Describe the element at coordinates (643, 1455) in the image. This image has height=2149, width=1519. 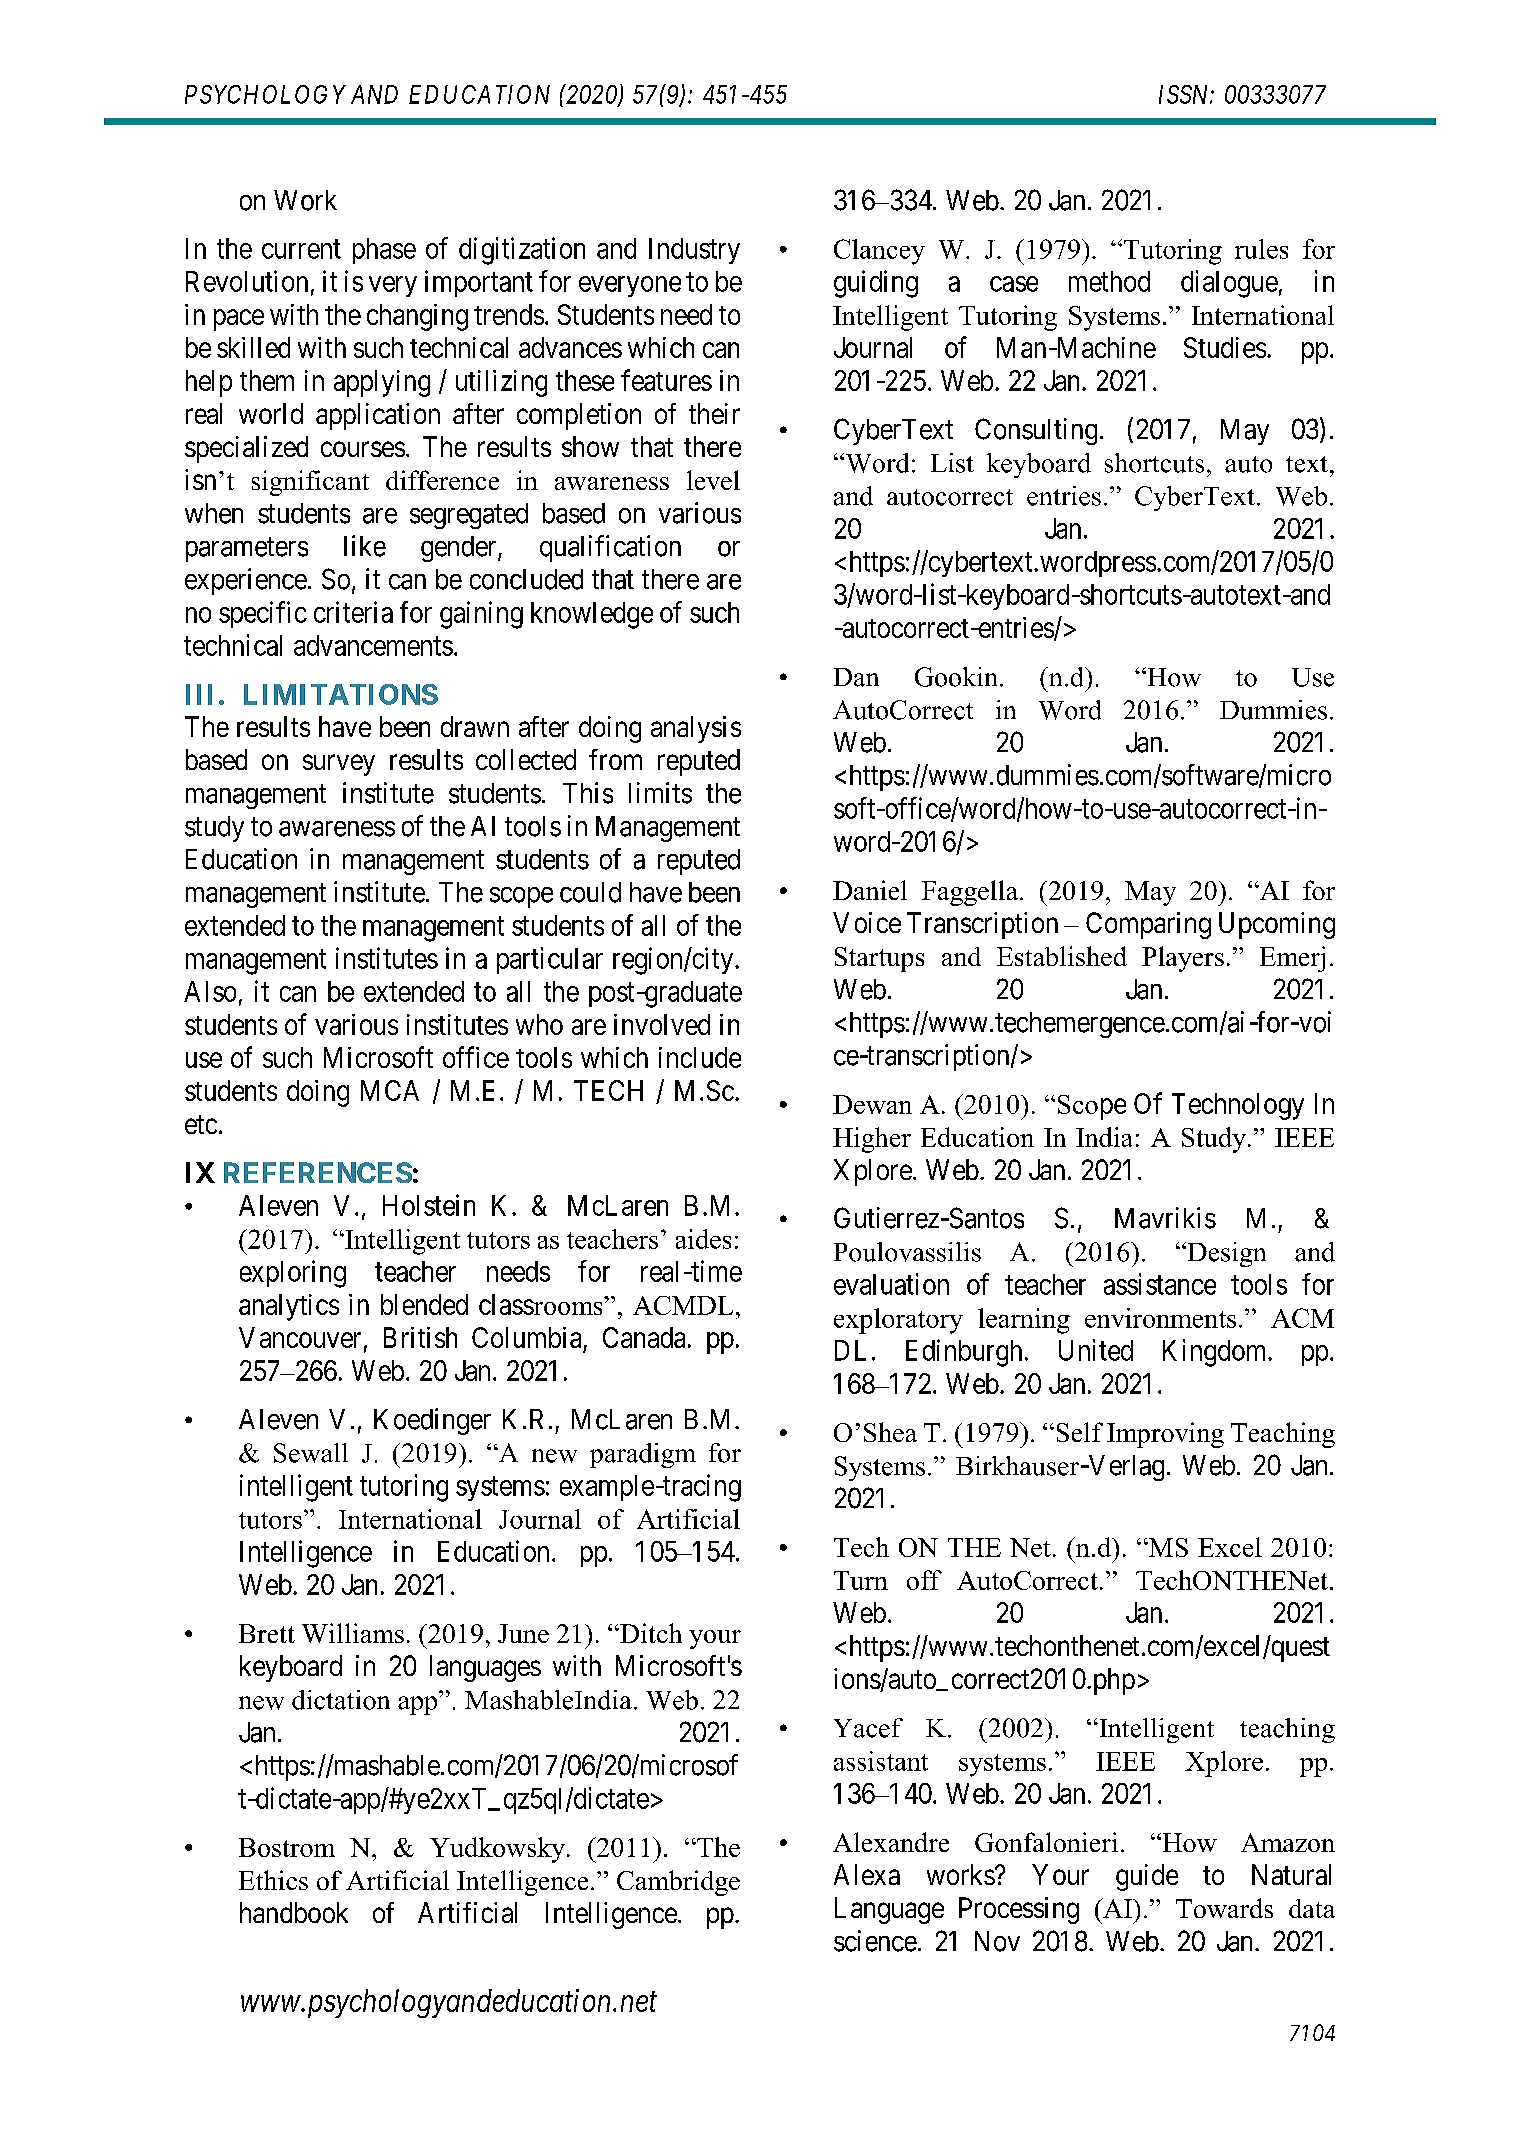
I see `paradigm` at that location.
